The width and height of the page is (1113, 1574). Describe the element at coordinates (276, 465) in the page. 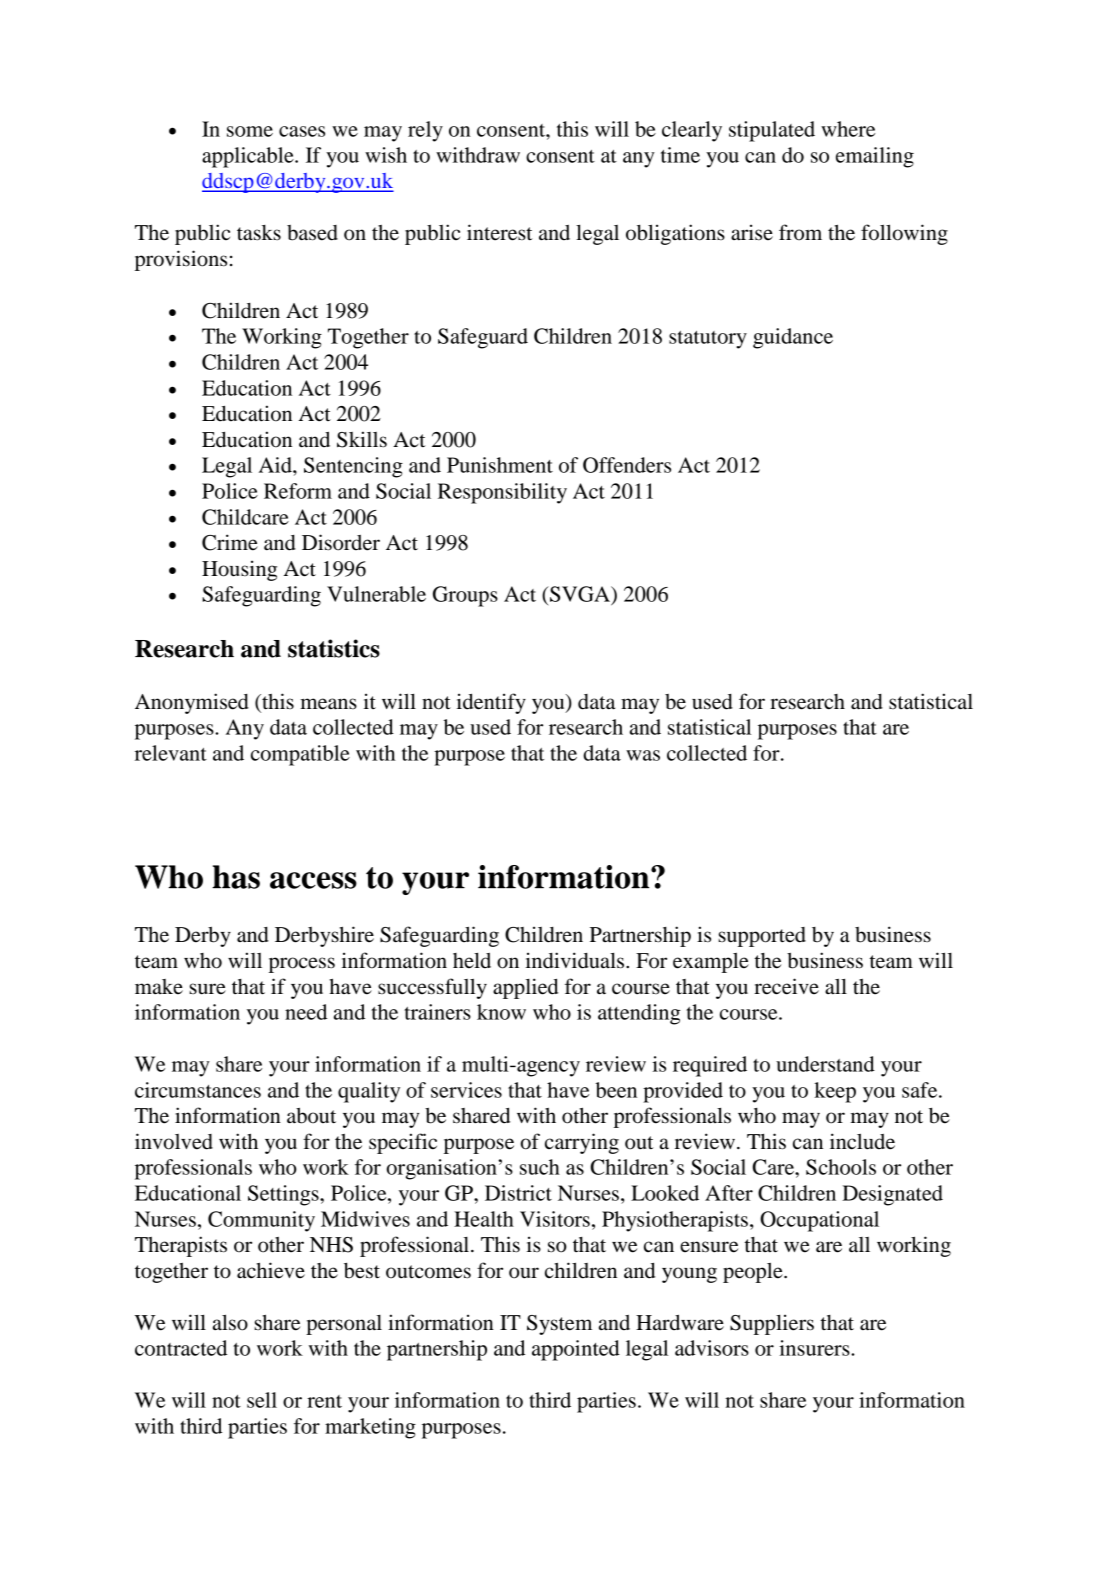

I see `Aid` at that location.
